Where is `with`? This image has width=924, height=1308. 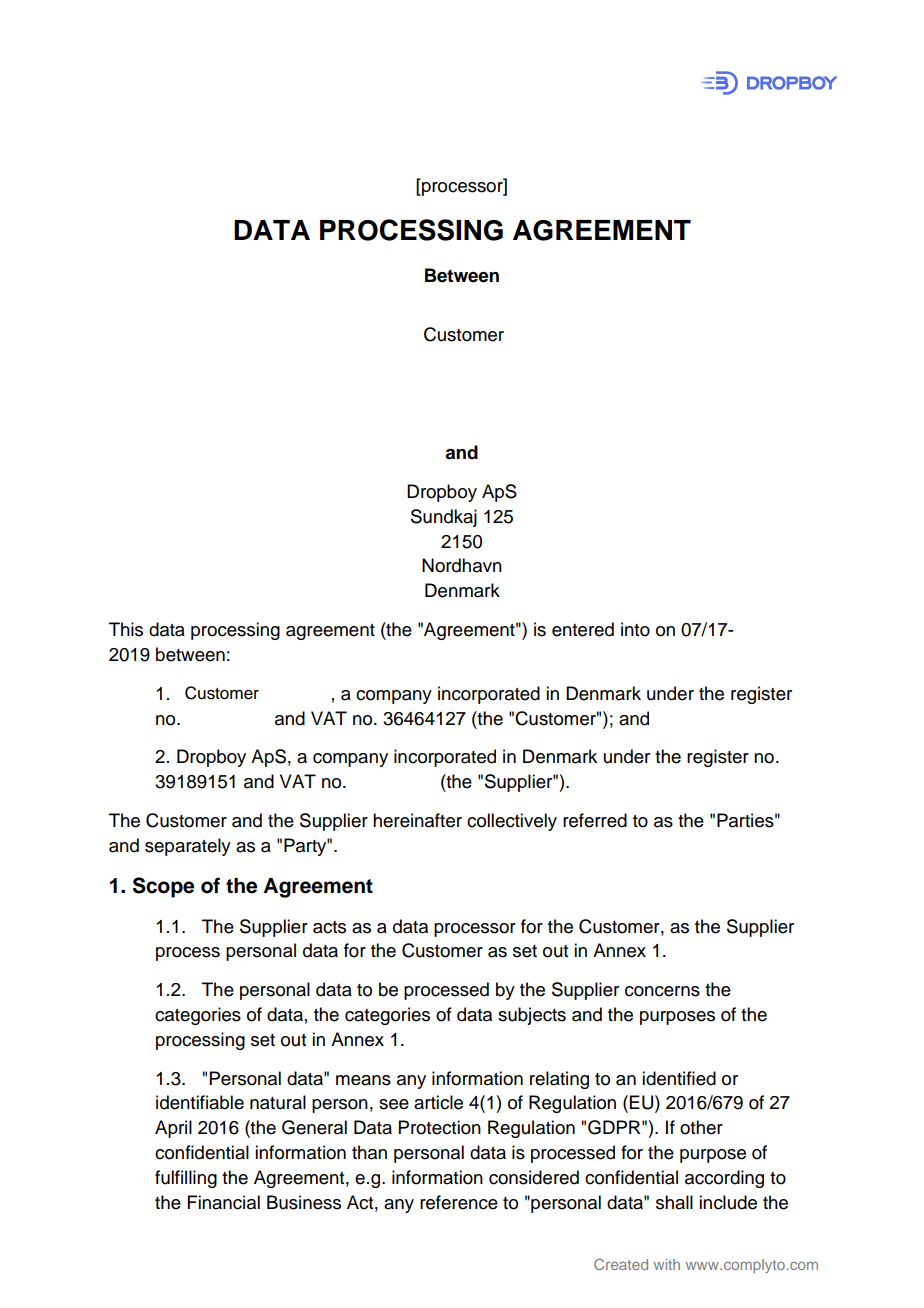
with is located at coordinates (667, 1264).
